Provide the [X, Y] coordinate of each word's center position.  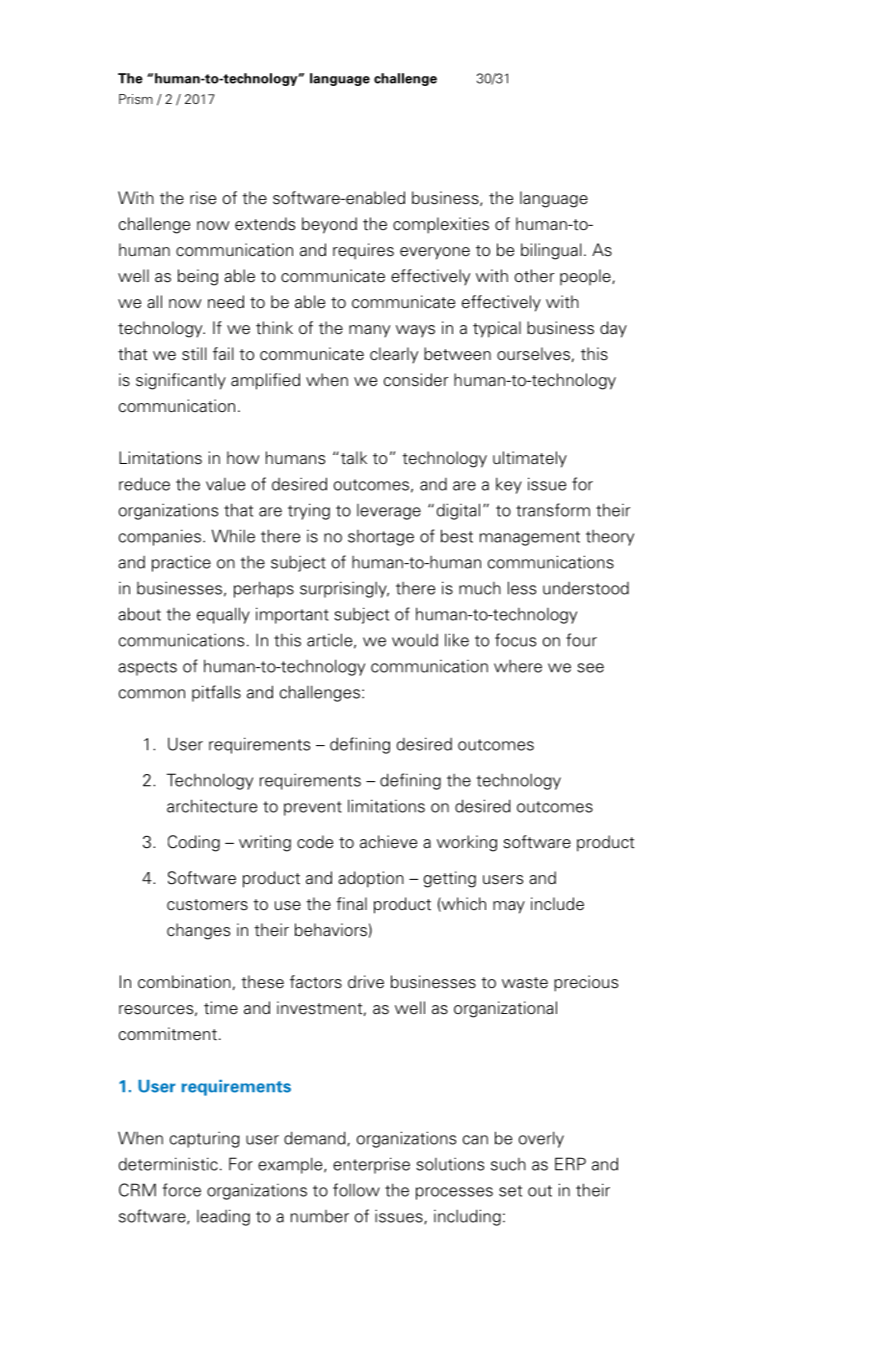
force [182, 1190]
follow [356, 1190]
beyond [329, 225]
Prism [136, 99]
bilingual [551, 251]
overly [541, 1139]
